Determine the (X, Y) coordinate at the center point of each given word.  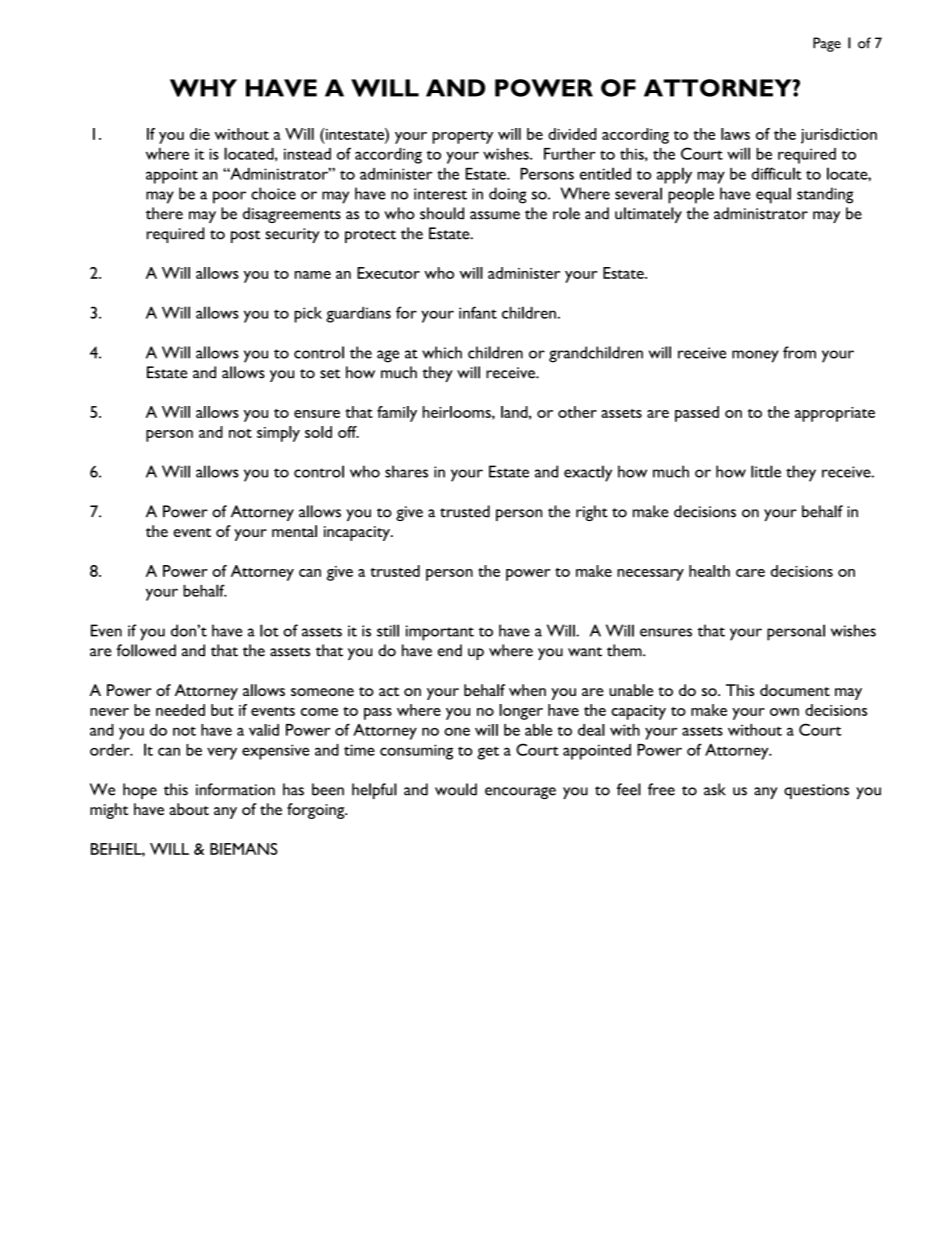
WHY (203, 88)
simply (278, 434)
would (456, 789)
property (462, 137)
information (235, 789)
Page (827, 44)
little (766, 471)
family (397, 414)
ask (715, 789)
